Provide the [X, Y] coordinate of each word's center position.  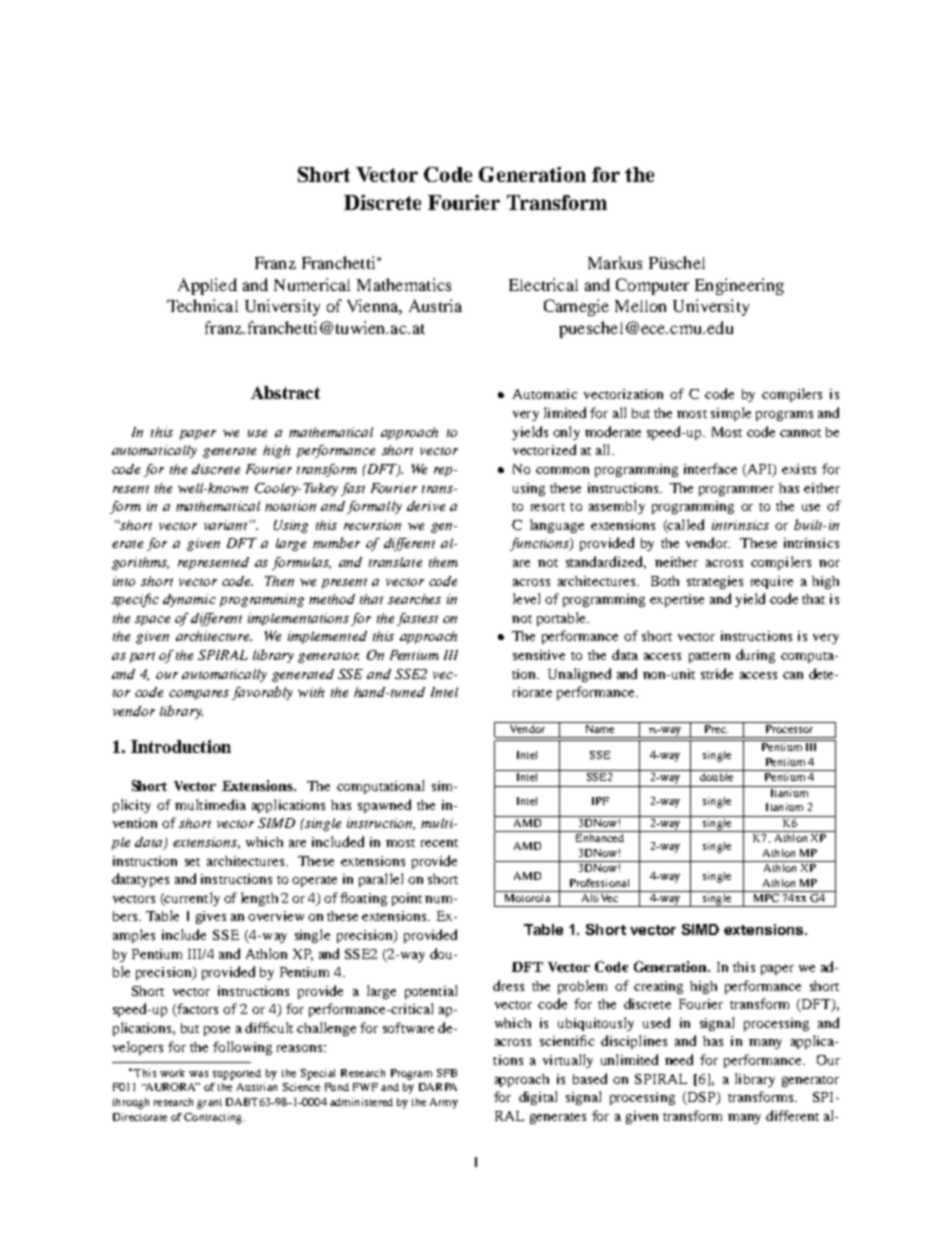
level [526, 598]
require [772, 582]
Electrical [543, 284]
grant [209, 1104]
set [192, 862]
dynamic [189, 600]
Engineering [739, 286]
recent [439, 843]
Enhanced [599, 836]
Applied [207, 286]
